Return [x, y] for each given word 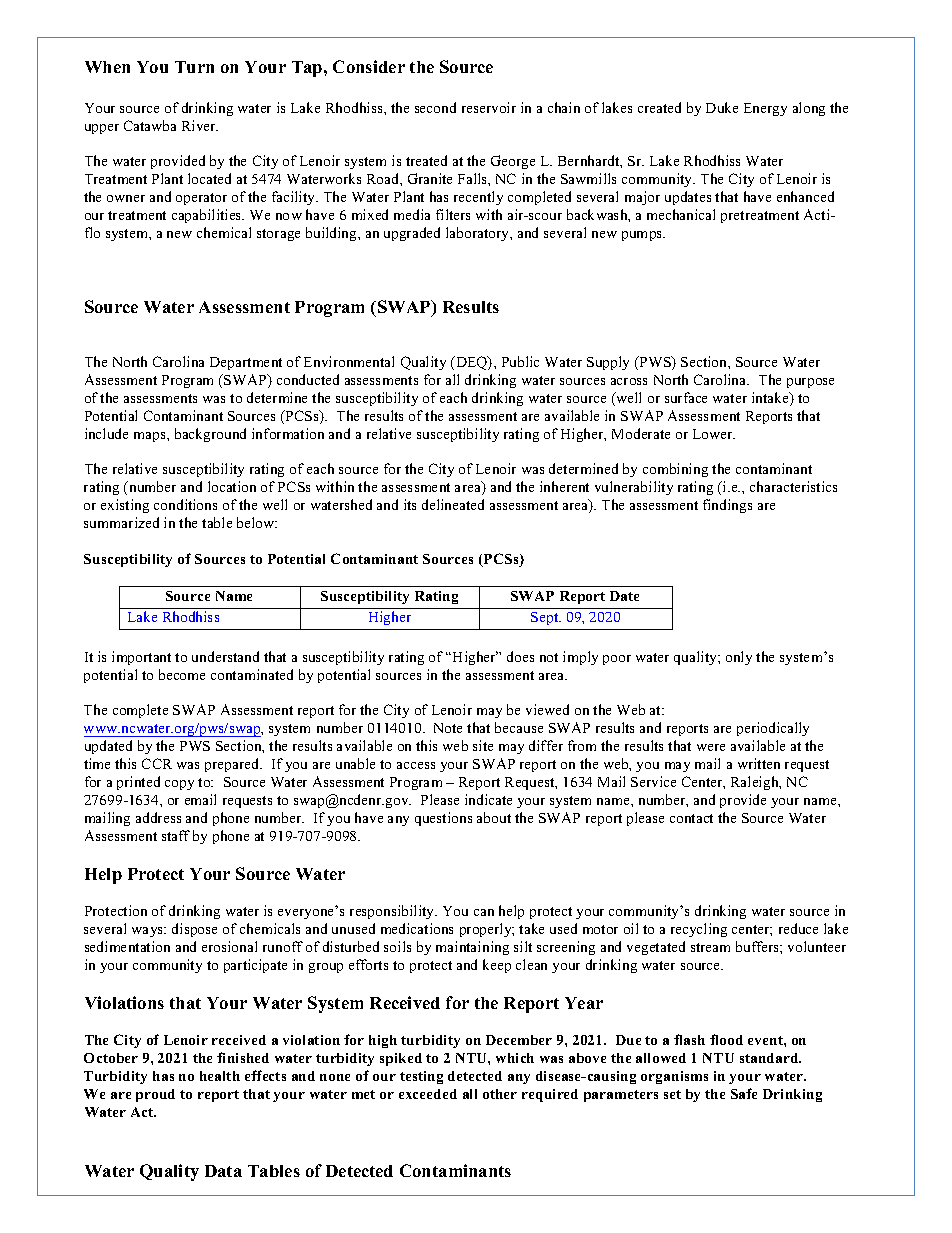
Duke [722, 107]
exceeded [428, 1094]
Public [520, 361]
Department [246, 363]
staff [176, 835]
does [520, 656]
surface [686, 397]
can [484, 912]
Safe [744, 1093]
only [739, 658]
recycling [699, 930]
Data [223, 1171]
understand [225, 656]
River [200, 125]
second [435, 107]
